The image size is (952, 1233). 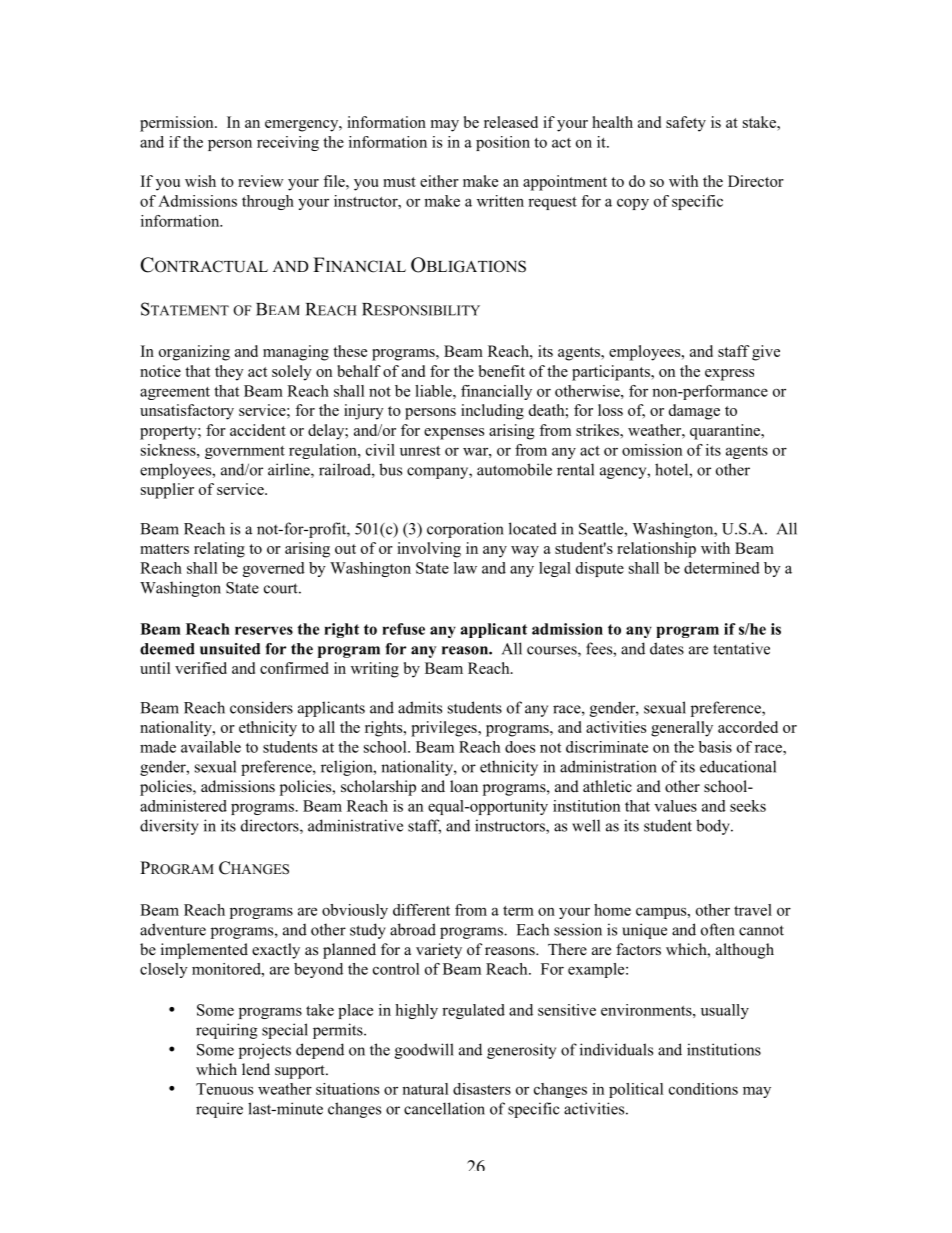 What do you see at coordinates (715, 747) in the screenshot?
I see `basis` at bounding box center [715, 747].
